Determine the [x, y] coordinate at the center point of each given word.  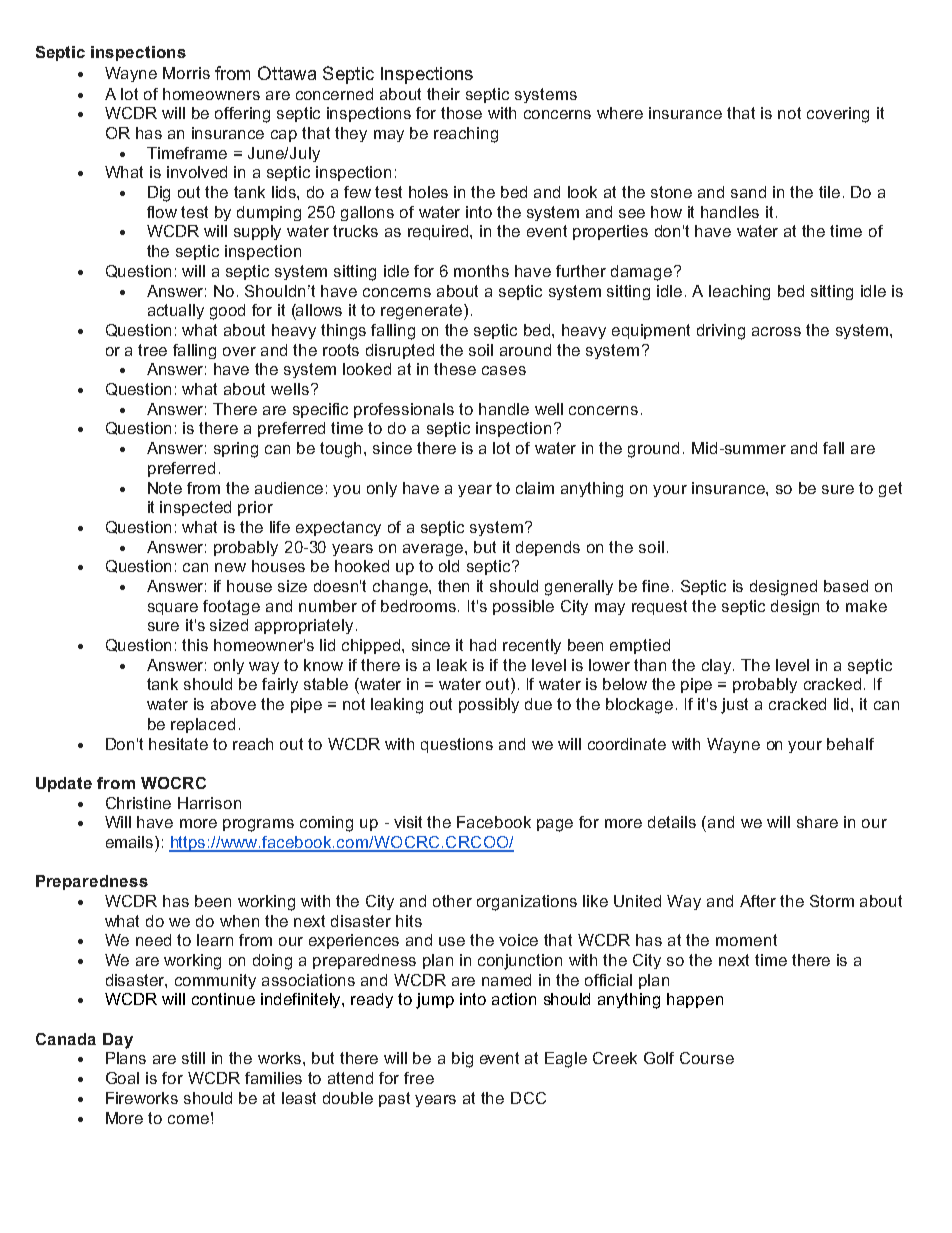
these [455, 369]
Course [707, 1058]
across [776, 331]
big [462, 1060]
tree [152, 350]
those [461, 113]
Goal [122, 1078]
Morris [186, 73]
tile [829, 192]
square [173, 609]
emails [131, 842]
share [817, 822]
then [453, 586]
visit [408, 822]
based [846, 586]
